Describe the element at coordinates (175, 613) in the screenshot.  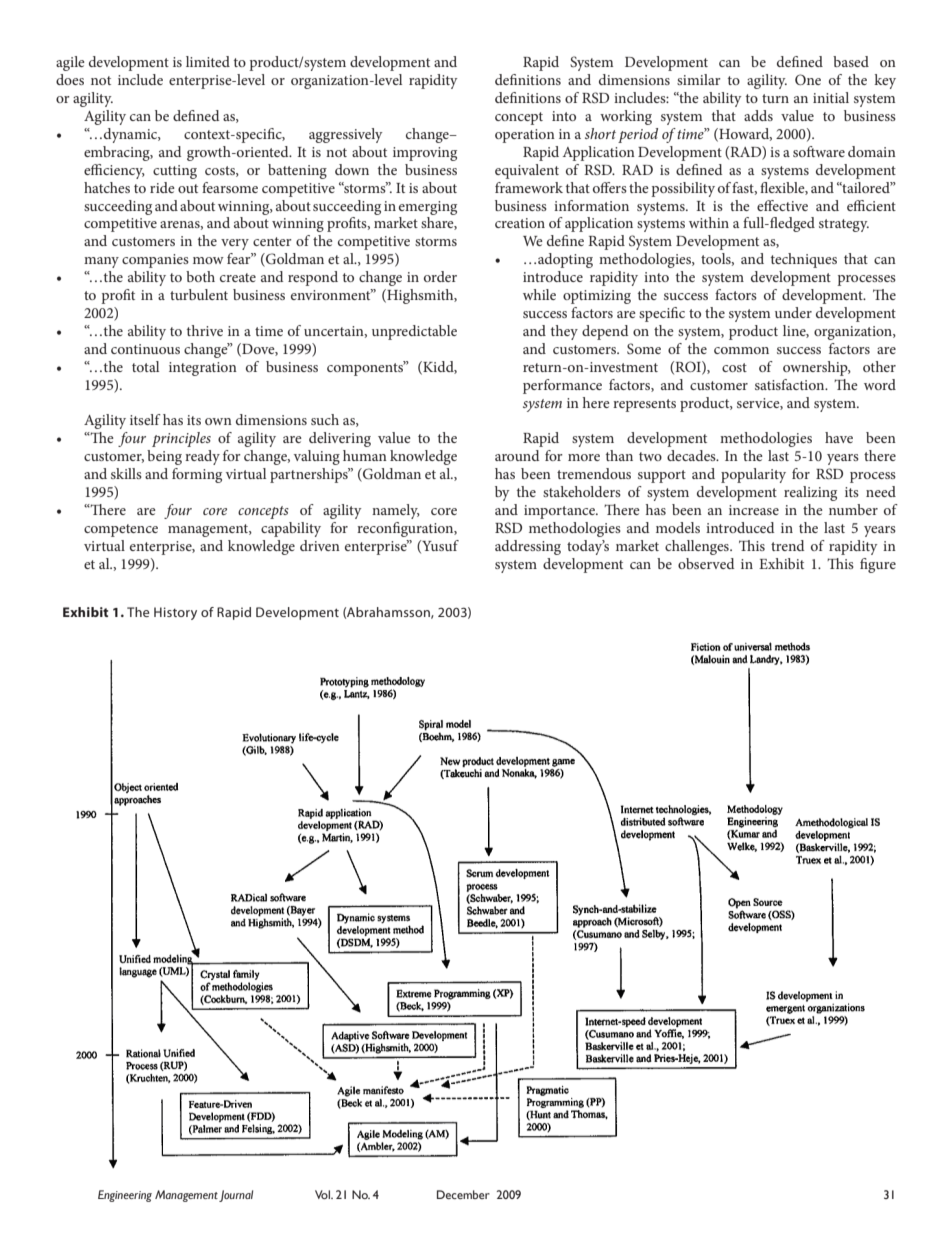
I see `History` at that location.
